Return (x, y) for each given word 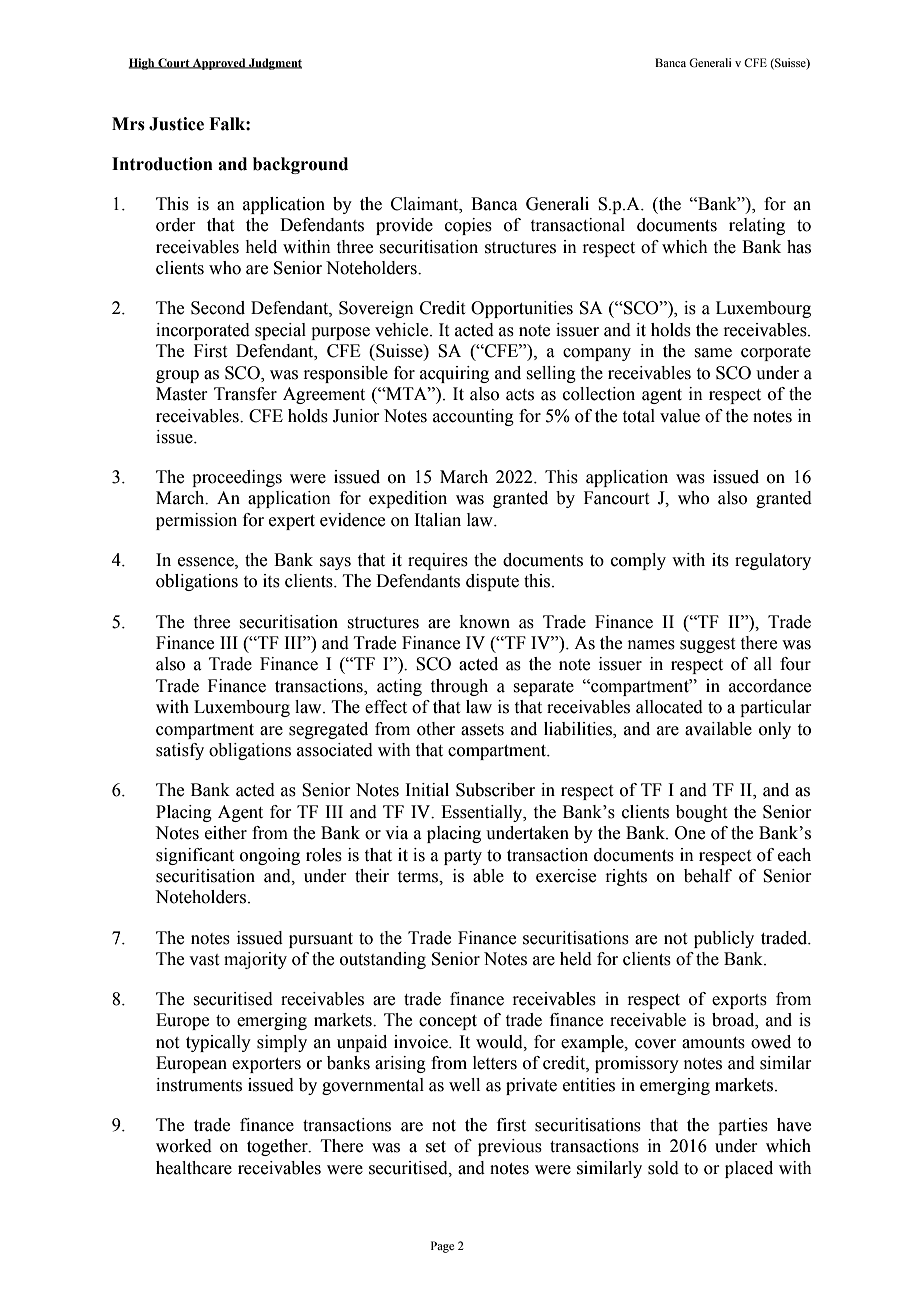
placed (749, 1169)
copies (468, 226)
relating (757, 226)
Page (442, 1247)
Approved (219, 64)
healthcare (194, 1168)
